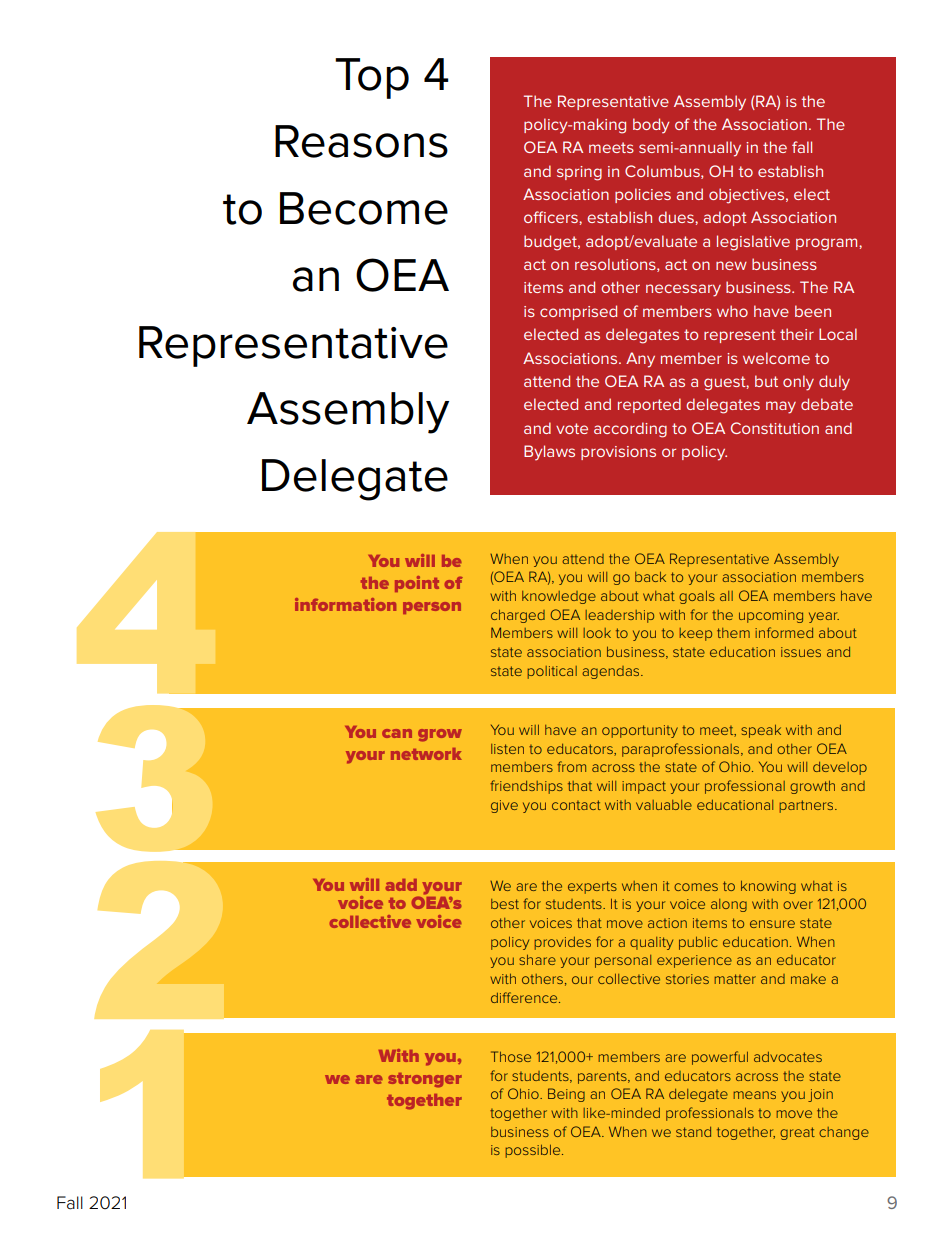 This page has height=1233, width=952. Describe the element at coordinates (592, 887) in the page. I see `experts` at that location.
